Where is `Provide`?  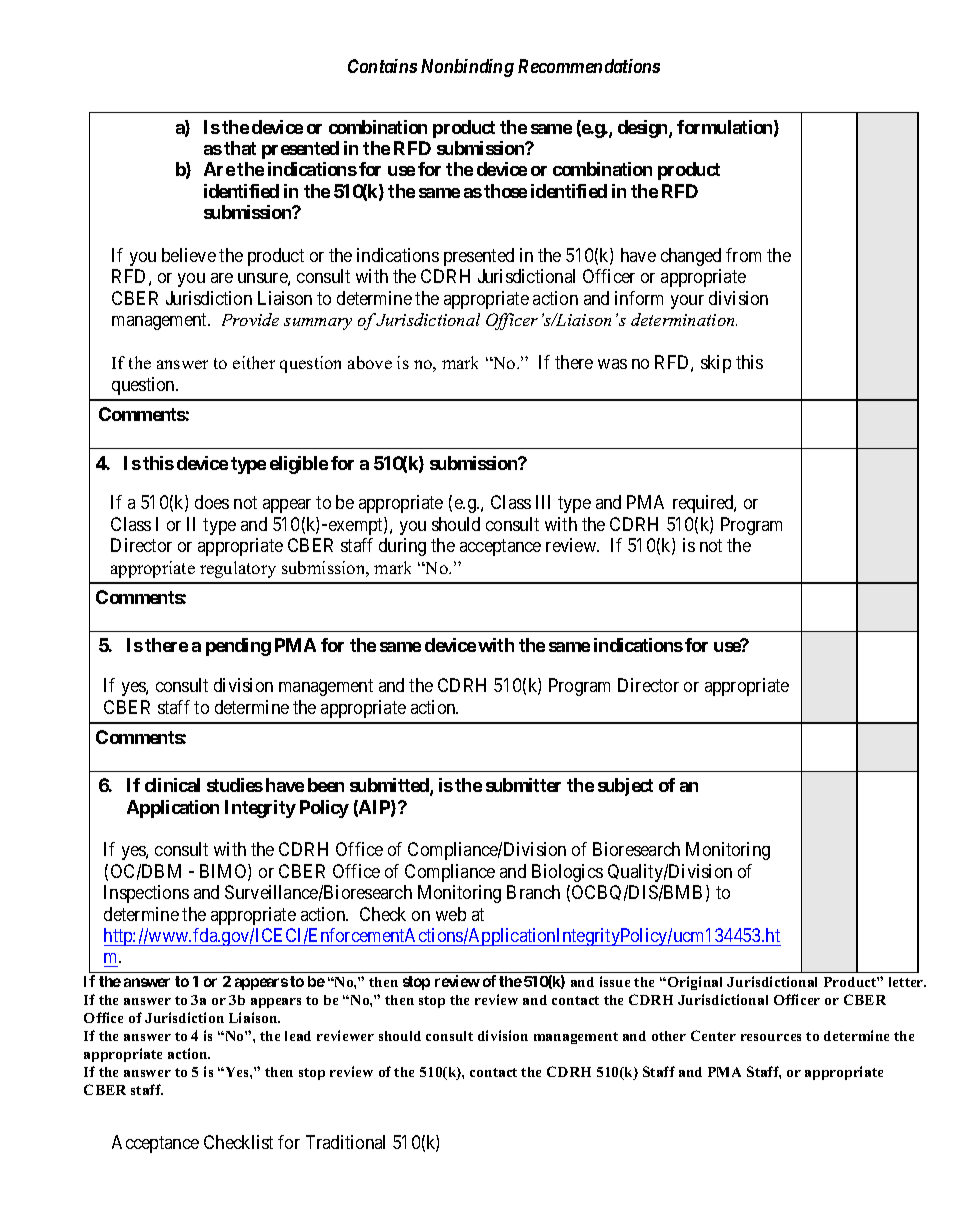 Provide is located at coordinates (250, 319).
